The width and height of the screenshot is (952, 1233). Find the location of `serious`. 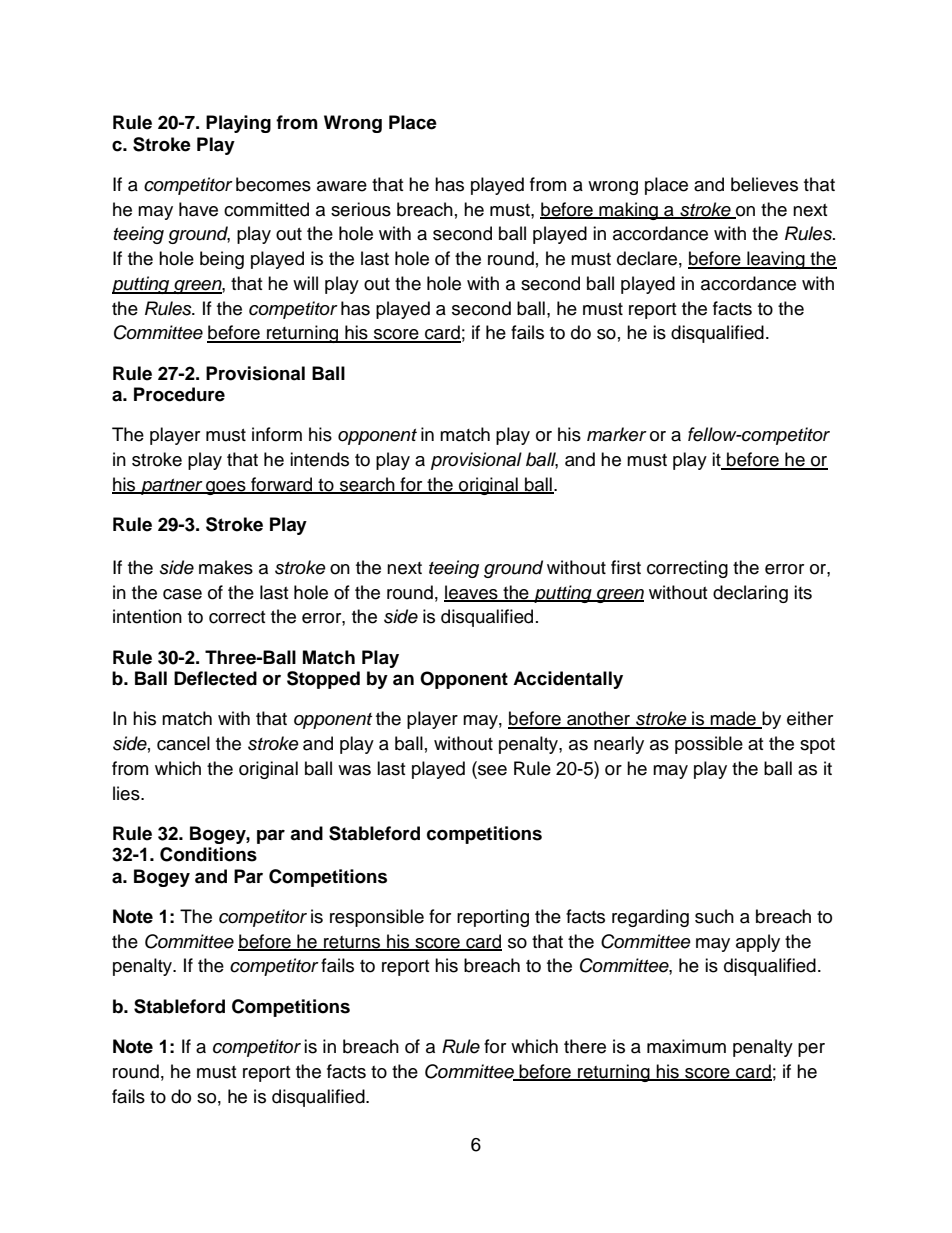

serious is located at coordinates (361, 209).
